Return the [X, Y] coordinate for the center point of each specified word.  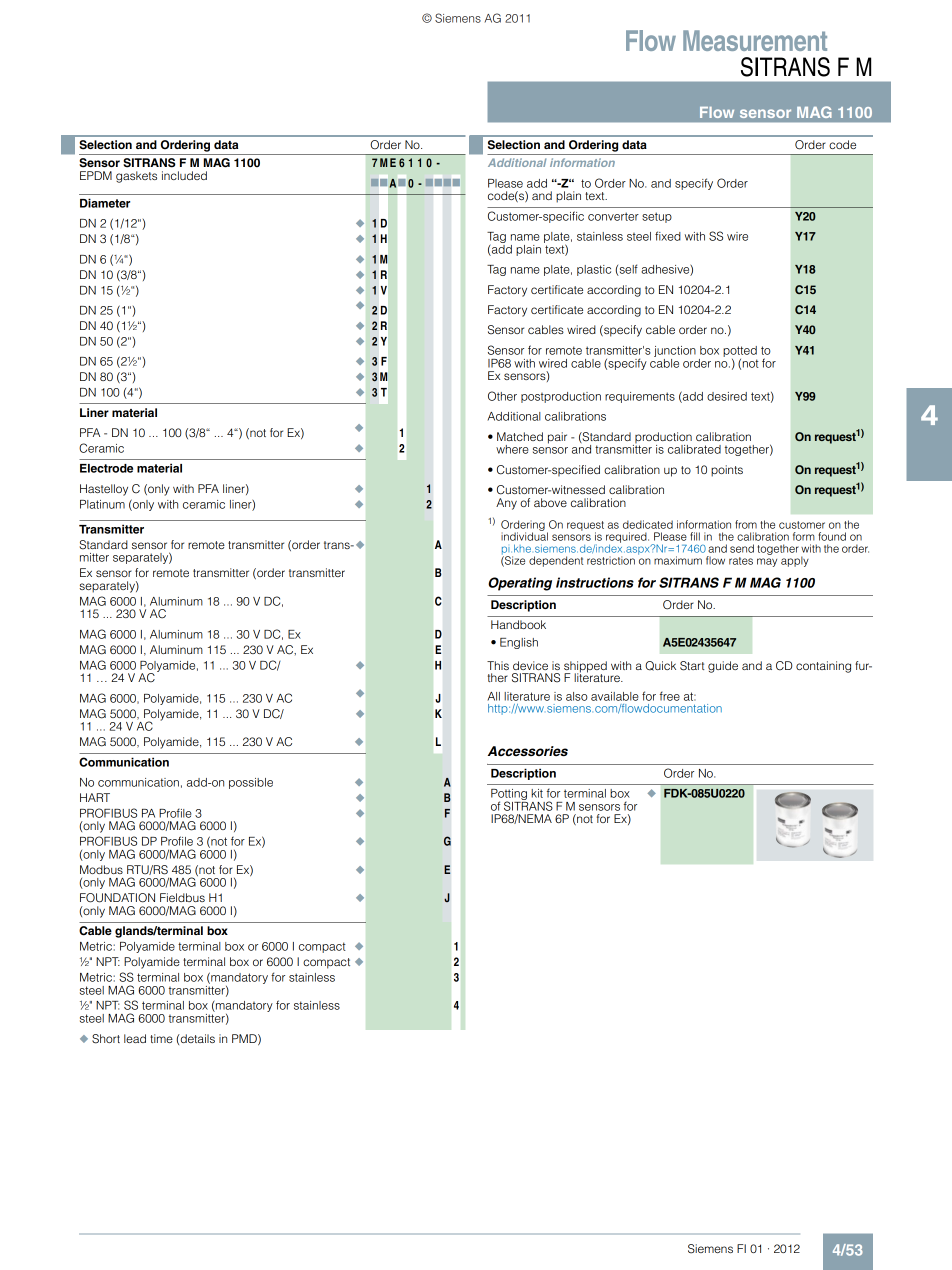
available [615, 696]
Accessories [528, 751]
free [670, 696]
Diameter [105, 203]
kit [537, 793]
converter [613, 216]
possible [251, 783]
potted [740, 351]
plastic [594, 270]
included [184, 175]
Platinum [102, 504]
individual [524, 535]
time [161, 1038]
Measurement [755, 40]
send [742, 548]
